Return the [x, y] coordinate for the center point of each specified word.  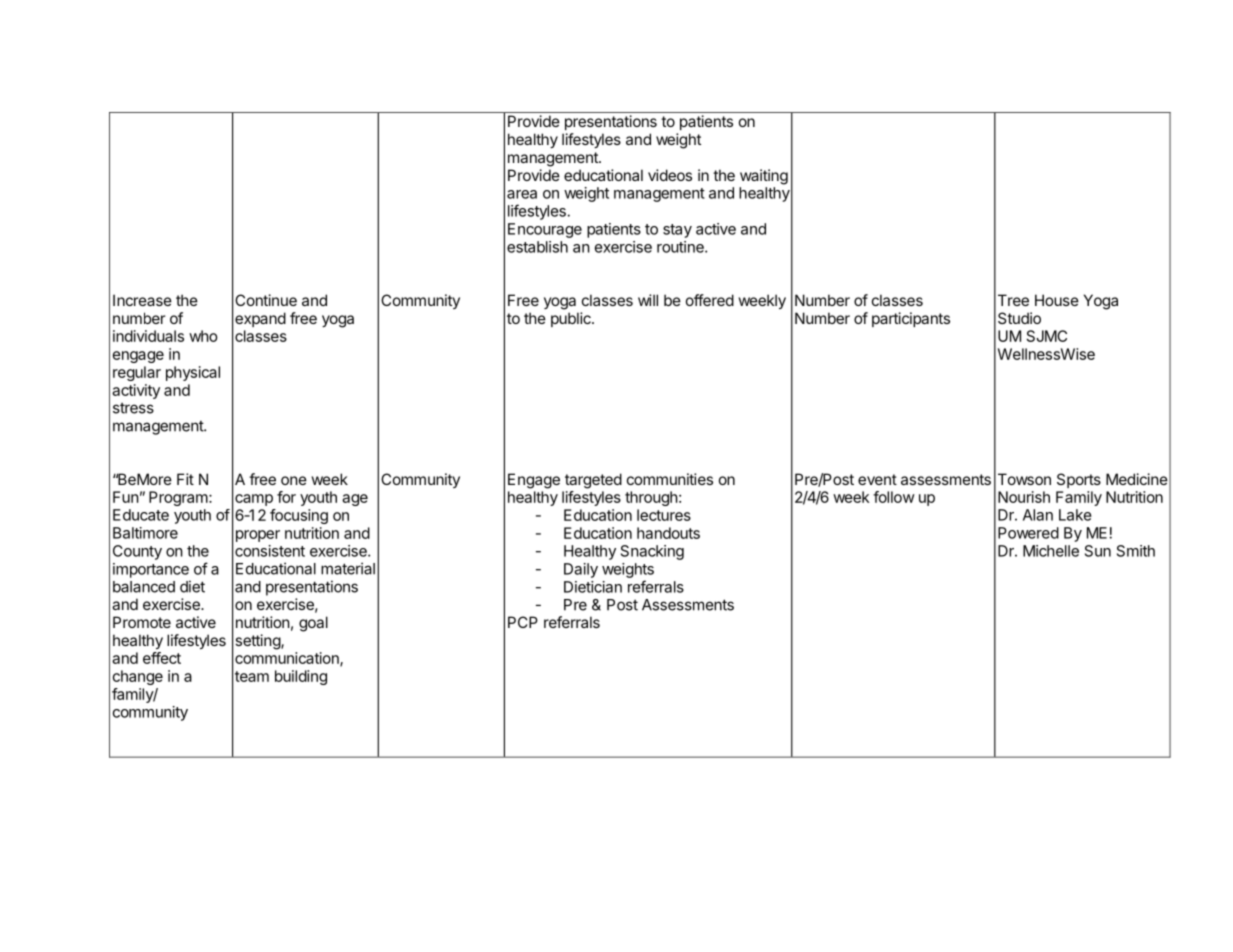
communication [288, 659]
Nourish [1024, 497]
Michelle [1051, 551]
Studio [1019, 318]
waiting [764, 177]
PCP [523, 622]
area [522, 194]
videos [670, 175]
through [651, 498]
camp [254, 500]
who [203, 336]
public [572, 319]
